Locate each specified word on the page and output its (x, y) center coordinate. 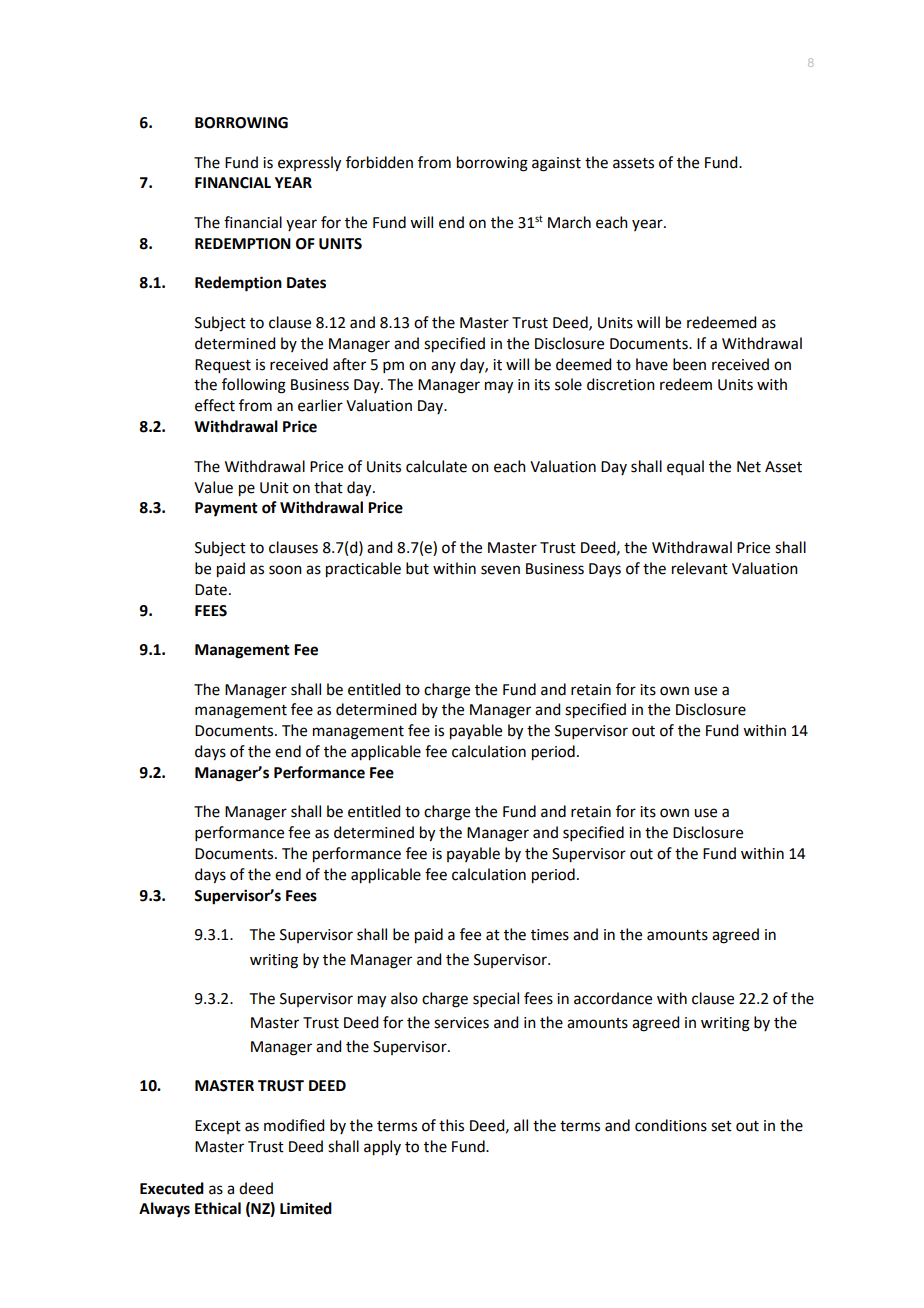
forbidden (379, 162)
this (451, 1125)
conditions (671, 1125)
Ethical (218, 1208)
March (569, 222)
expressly (309, 164)
